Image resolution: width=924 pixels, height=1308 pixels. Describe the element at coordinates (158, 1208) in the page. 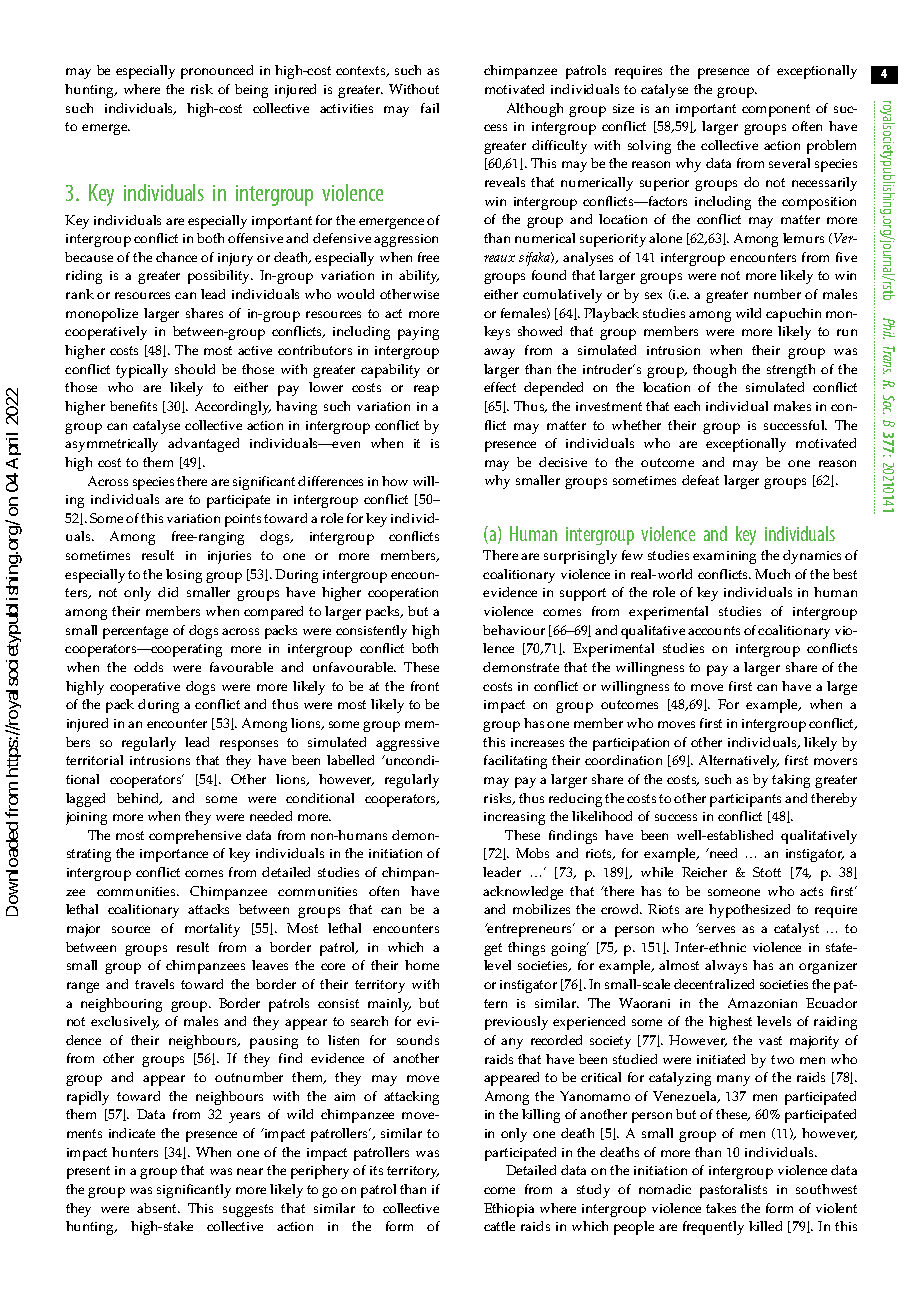

I see `absent` at that location.
